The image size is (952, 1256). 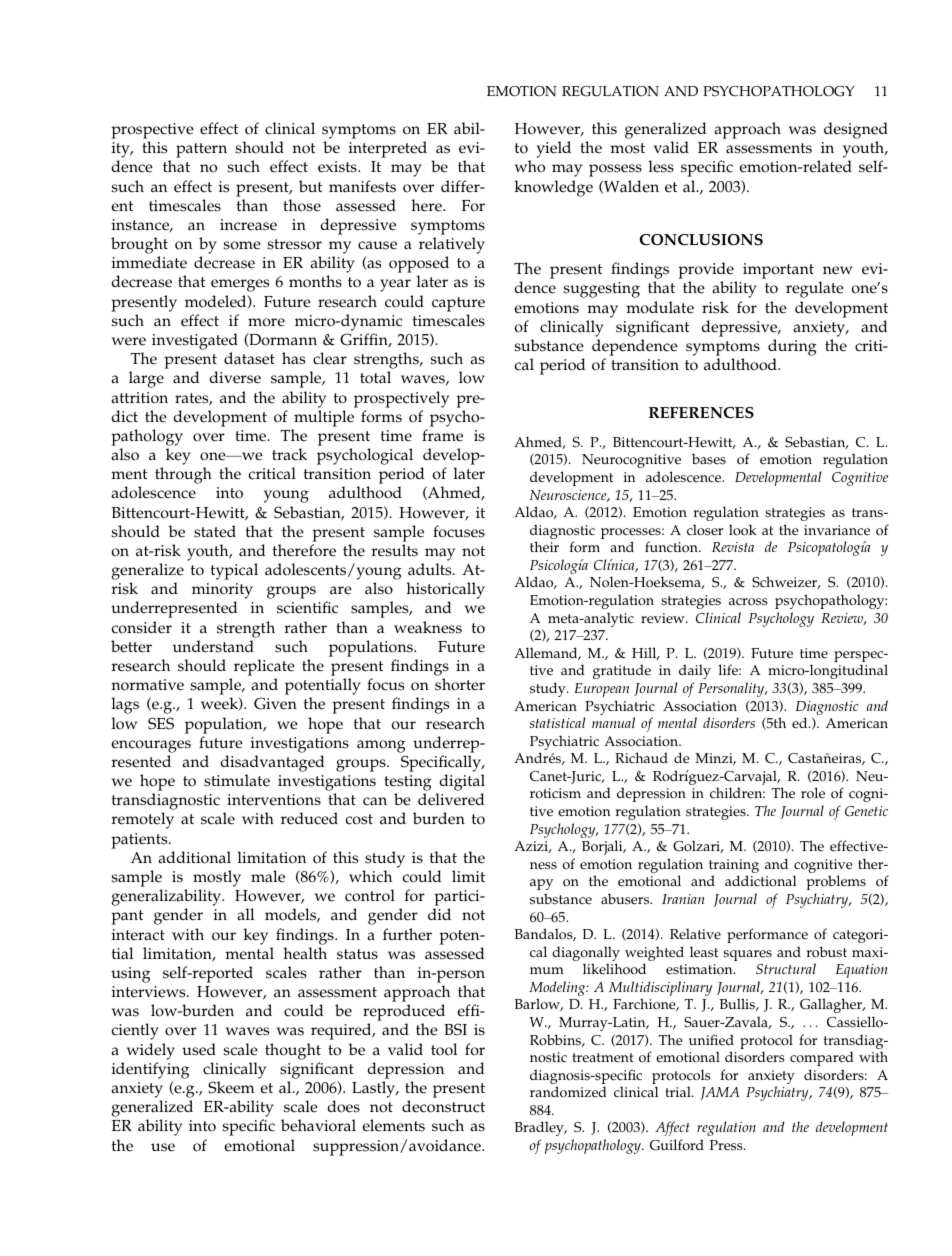 I want to click on understand, so click(x=213, y=646).
